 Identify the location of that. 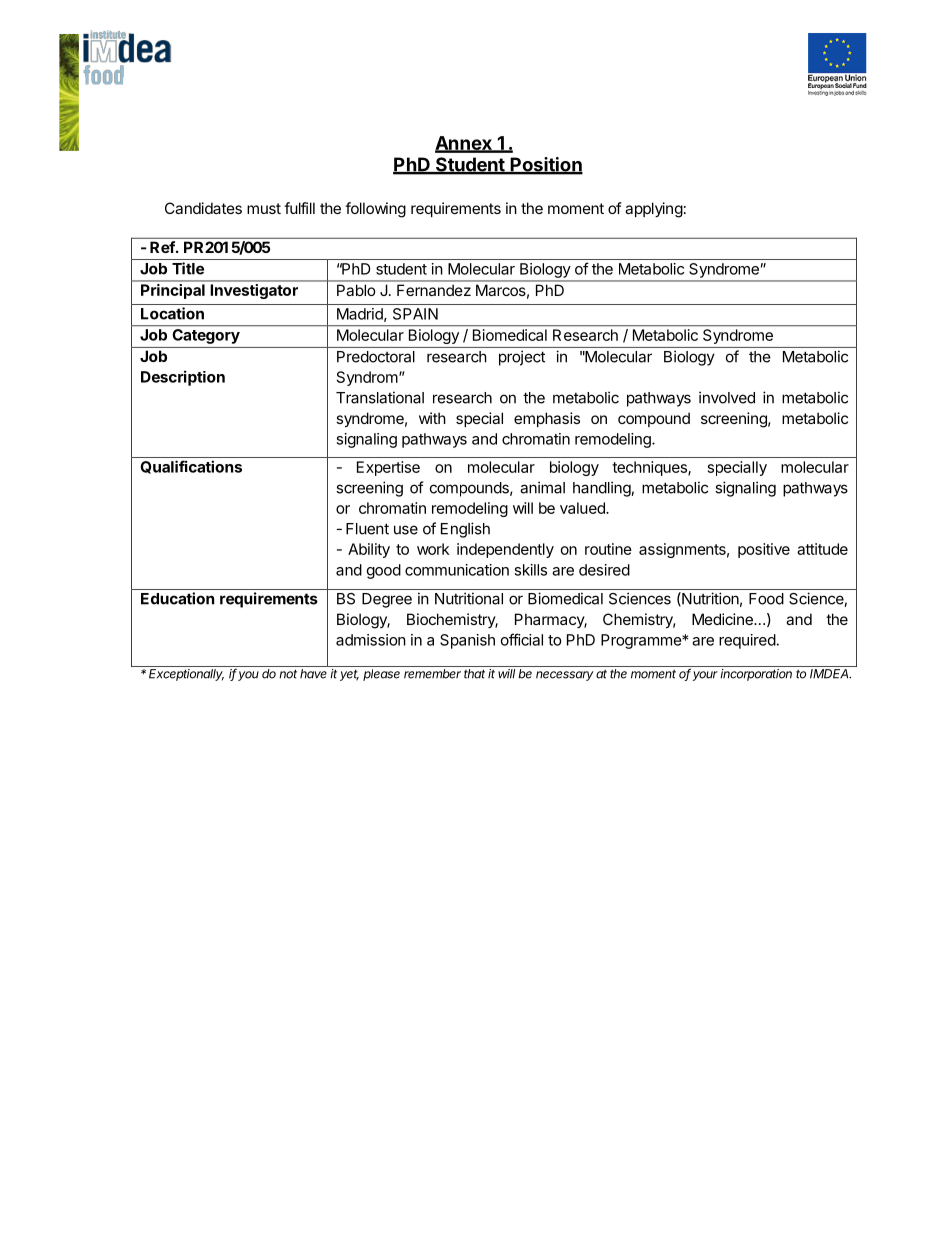
(474, 674).
